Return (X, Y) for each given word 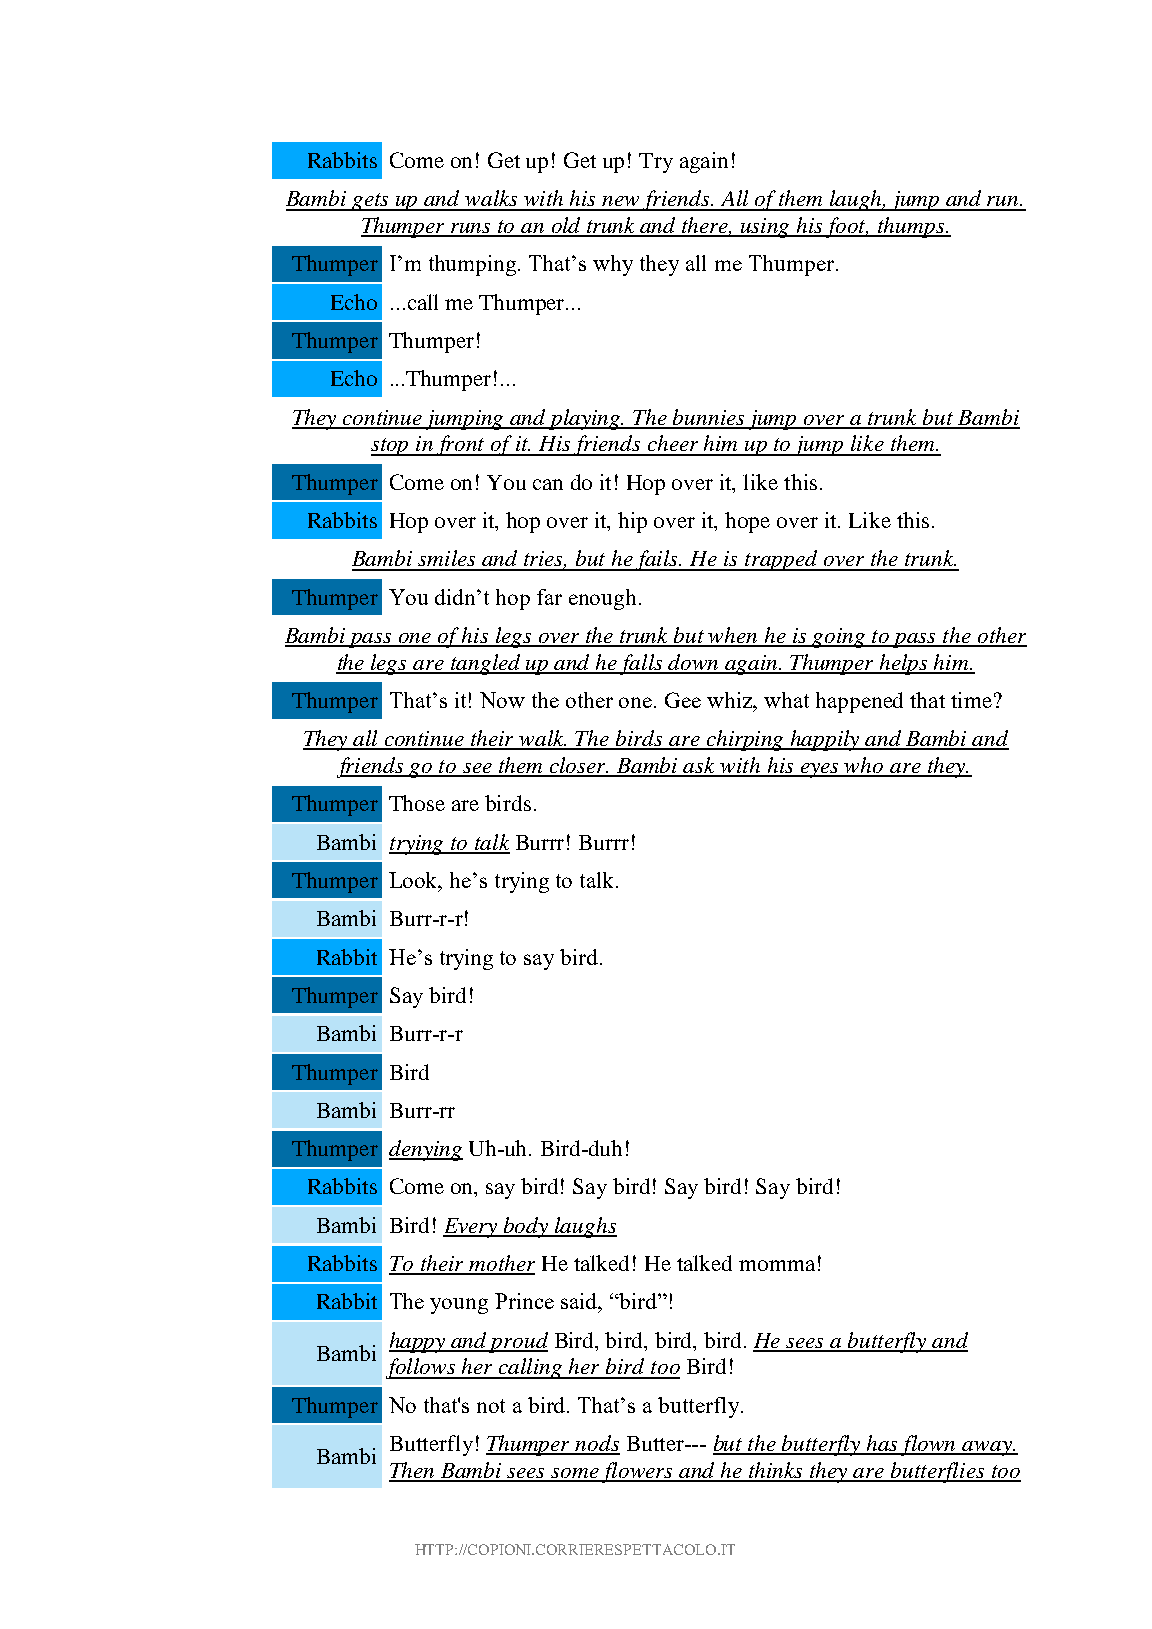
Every (471, 1228)
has (883, 1444)
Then (413, 1471)
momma (777, 1265)
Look (415, 881)
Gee (683, 700)
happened (859, 702)
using (766, 228)
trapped (781, 560)
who (864, 766)
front (461, 445)
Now (502, 700)
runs (471, 229)
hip (632, 522)
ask (700, 766)
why (613, 265)
